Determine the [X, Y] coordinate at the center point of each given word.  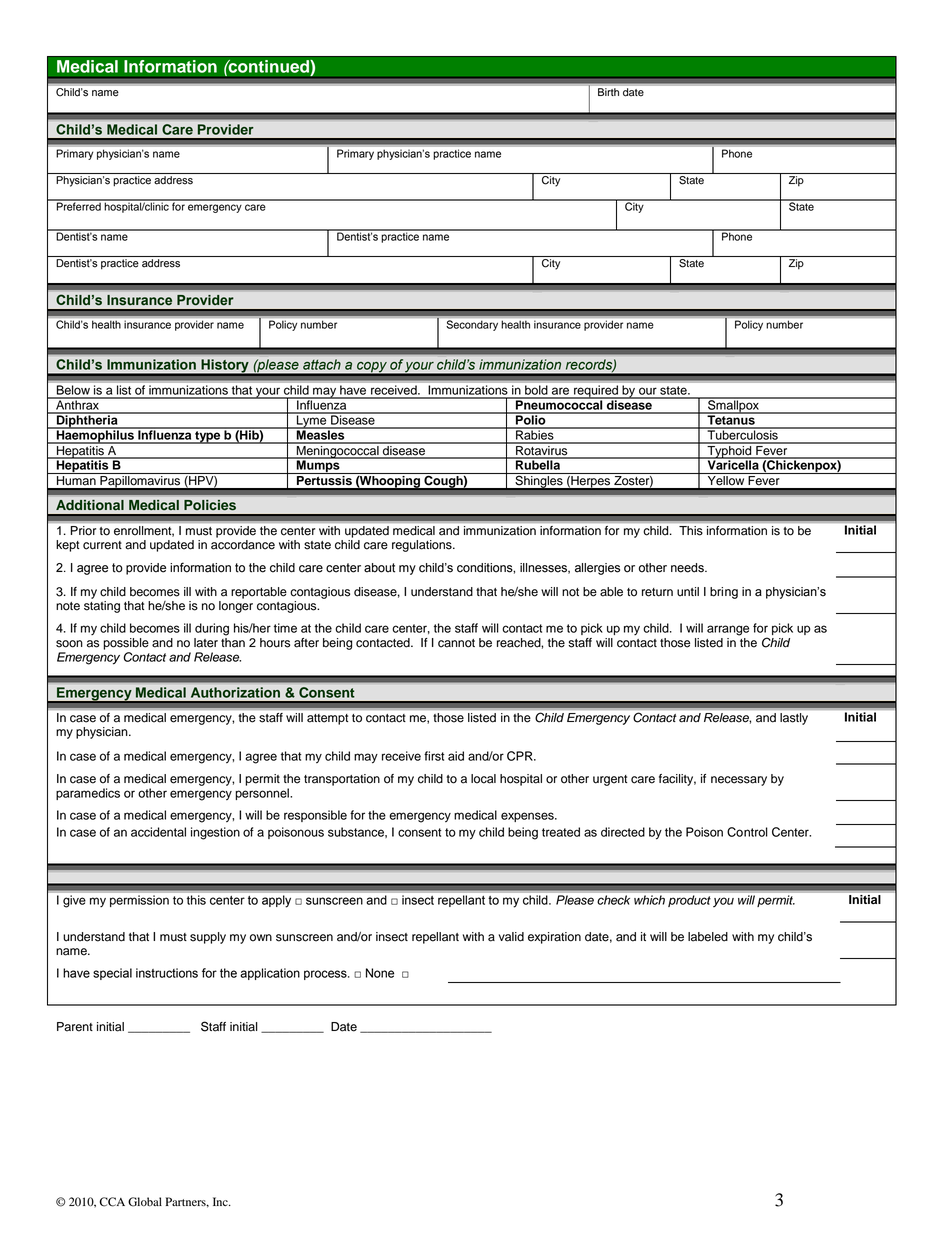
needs [688, 568]
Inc [221, 1201]
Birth [608, 92]
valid [511, 937]
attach [322, 364]
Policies [210, 505]
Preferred [78, 205]
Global [145, 1202]
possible [126, 644]
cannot [456, 643]
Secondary [472, 325]
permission [139, 901]
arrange [728, 630]
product [689, 901]
